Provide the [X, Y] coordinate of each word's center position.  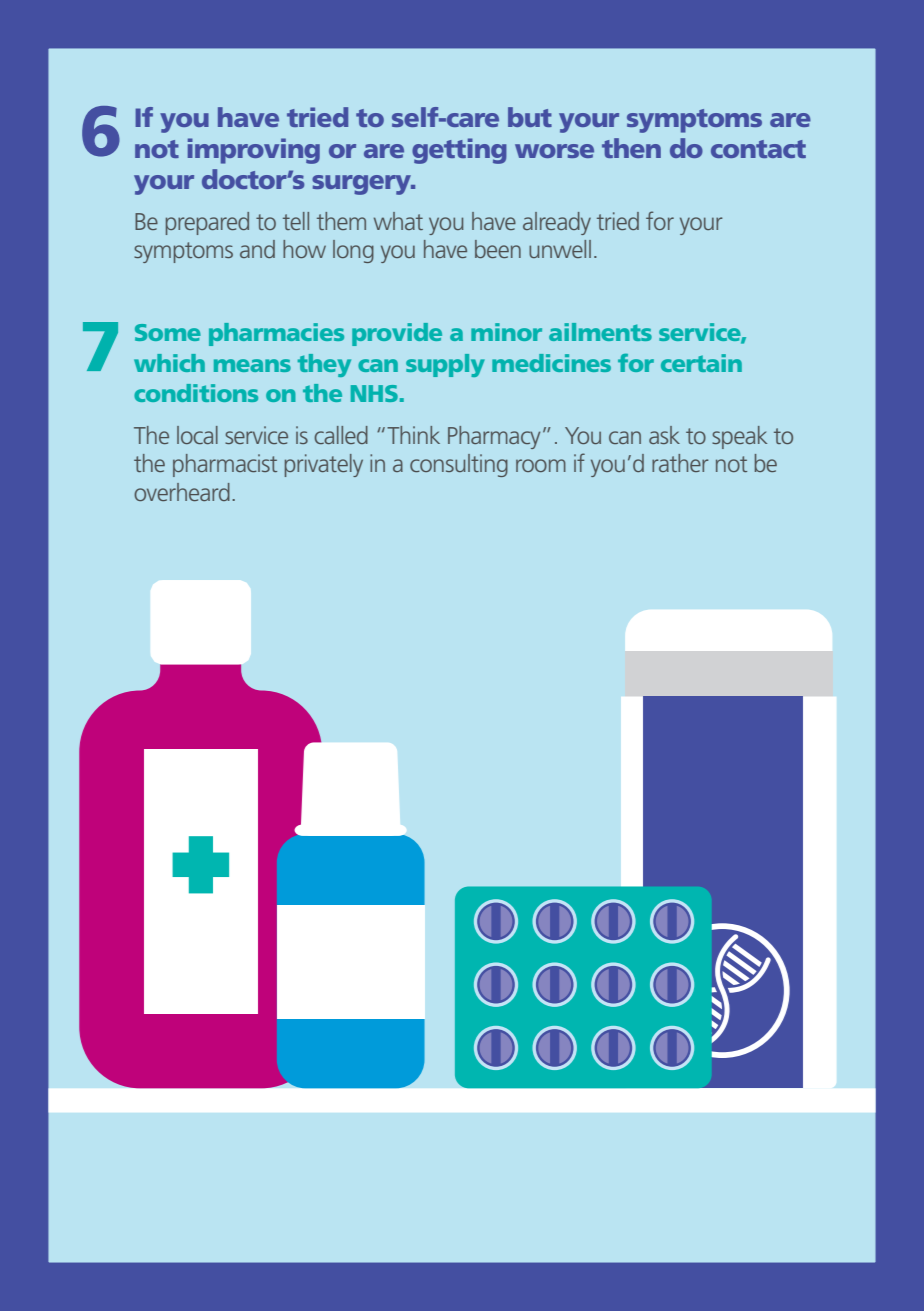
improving [254, 151]
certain [701, 363]
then [631, 148]
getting [459, 151]
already [557, 223]
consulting [459, 465]
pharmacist [225, 465]
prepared [207, 223]
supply [445, 365]
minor [506, 332]
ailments [600, 332]
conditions [196, 393]
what [398, 221]
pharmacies [276, 334]
